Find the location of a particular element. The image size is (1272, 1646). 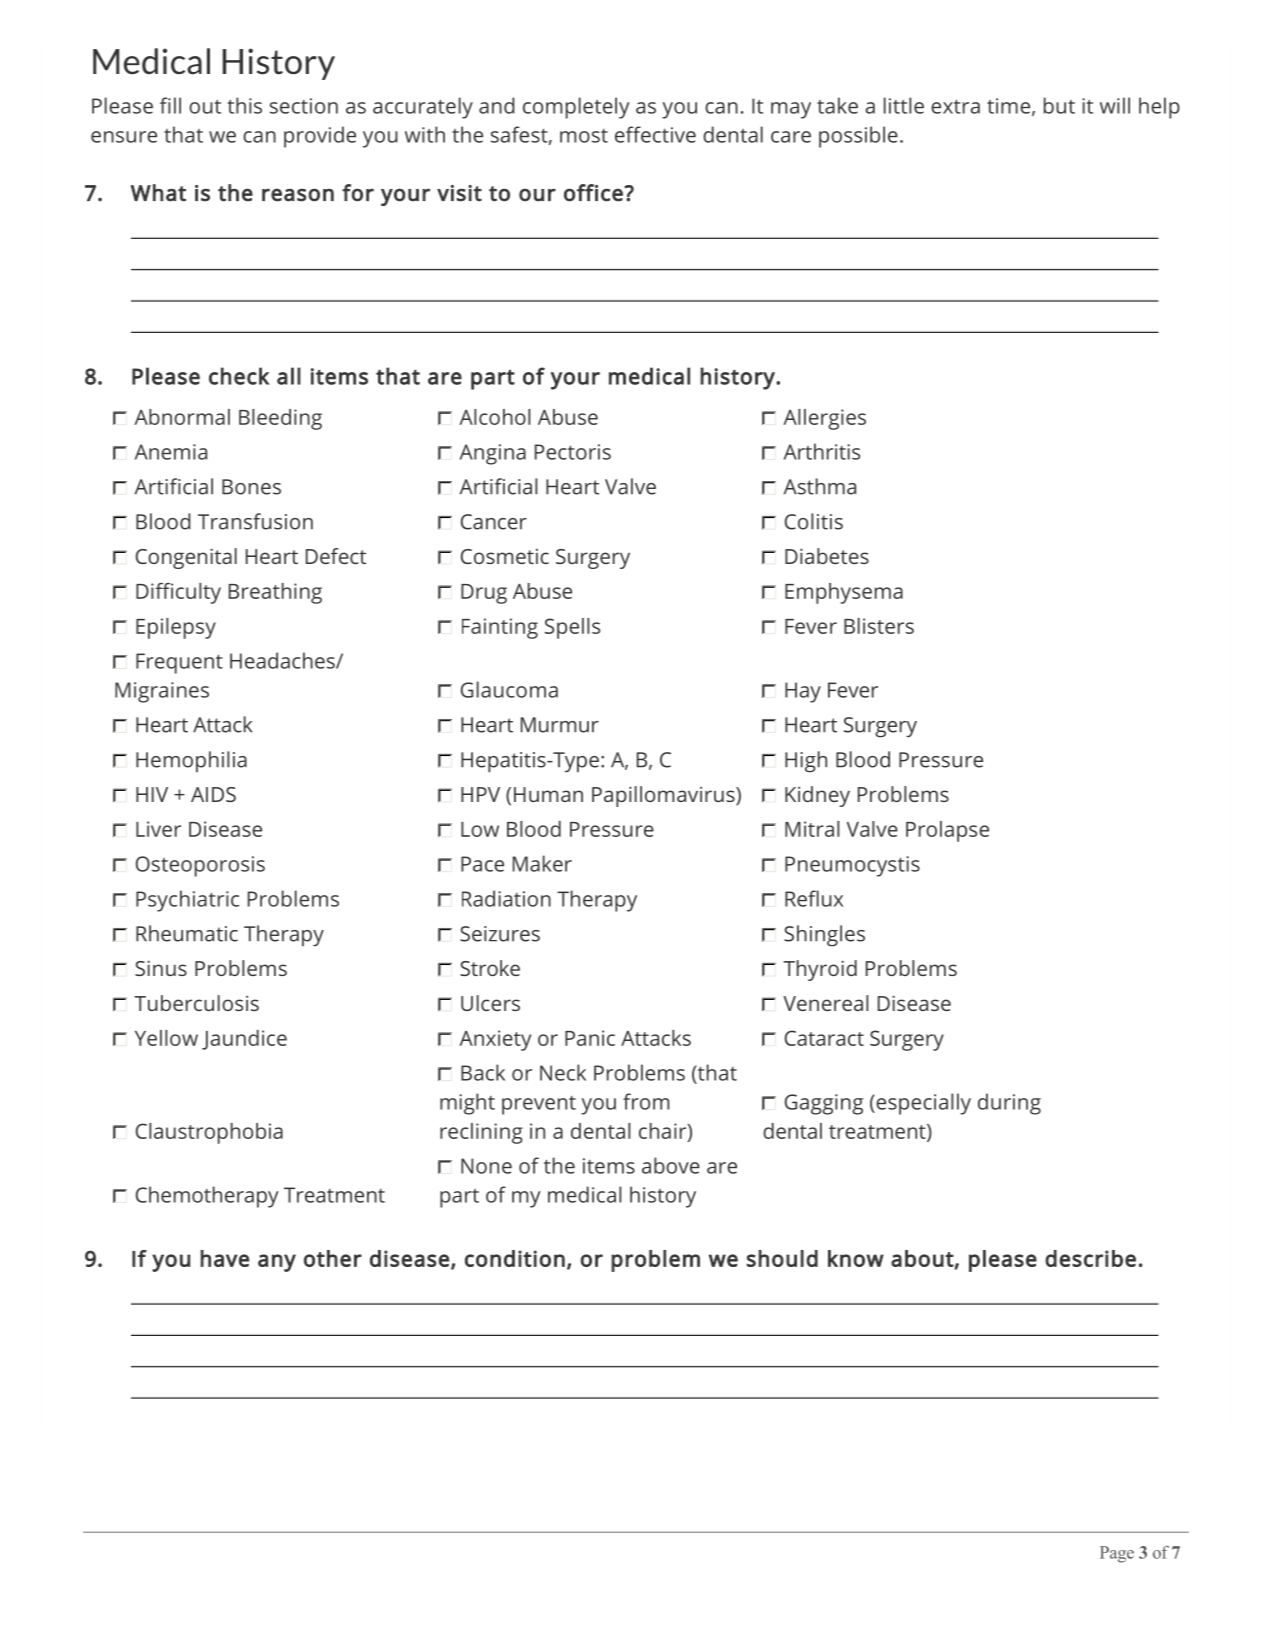

condition is located at coordinates (515, 1258).
